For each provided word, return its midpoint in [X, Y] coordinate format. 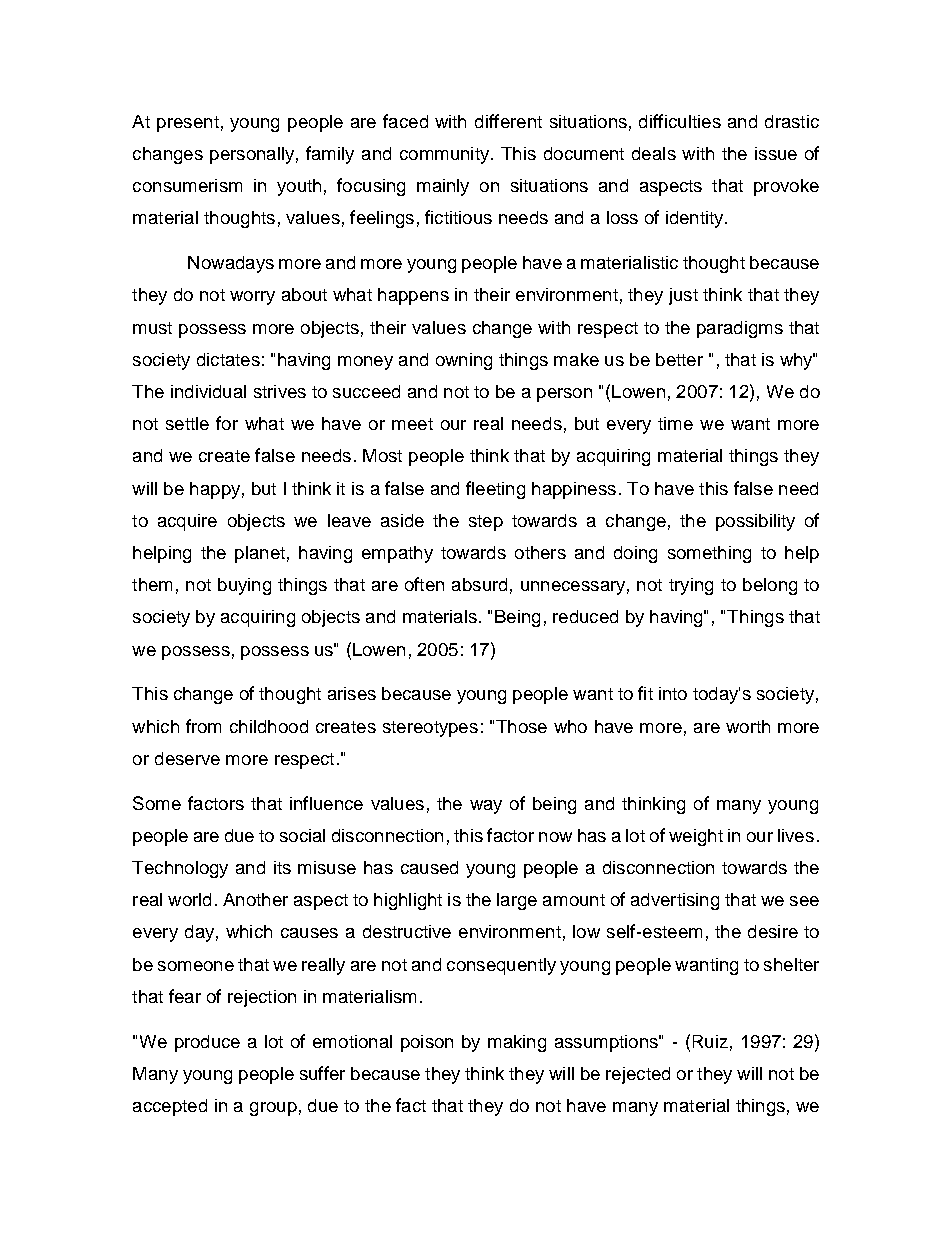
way [486, 807]
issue [776, 153]
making [517, 1043]
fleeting [495, 490]
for [227, 423]
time [675, 423]
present [188, 124]
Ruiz [710, 1041]
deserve [187, 758]
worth [748, 726]
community [444, 155]
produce [207, 1043]
